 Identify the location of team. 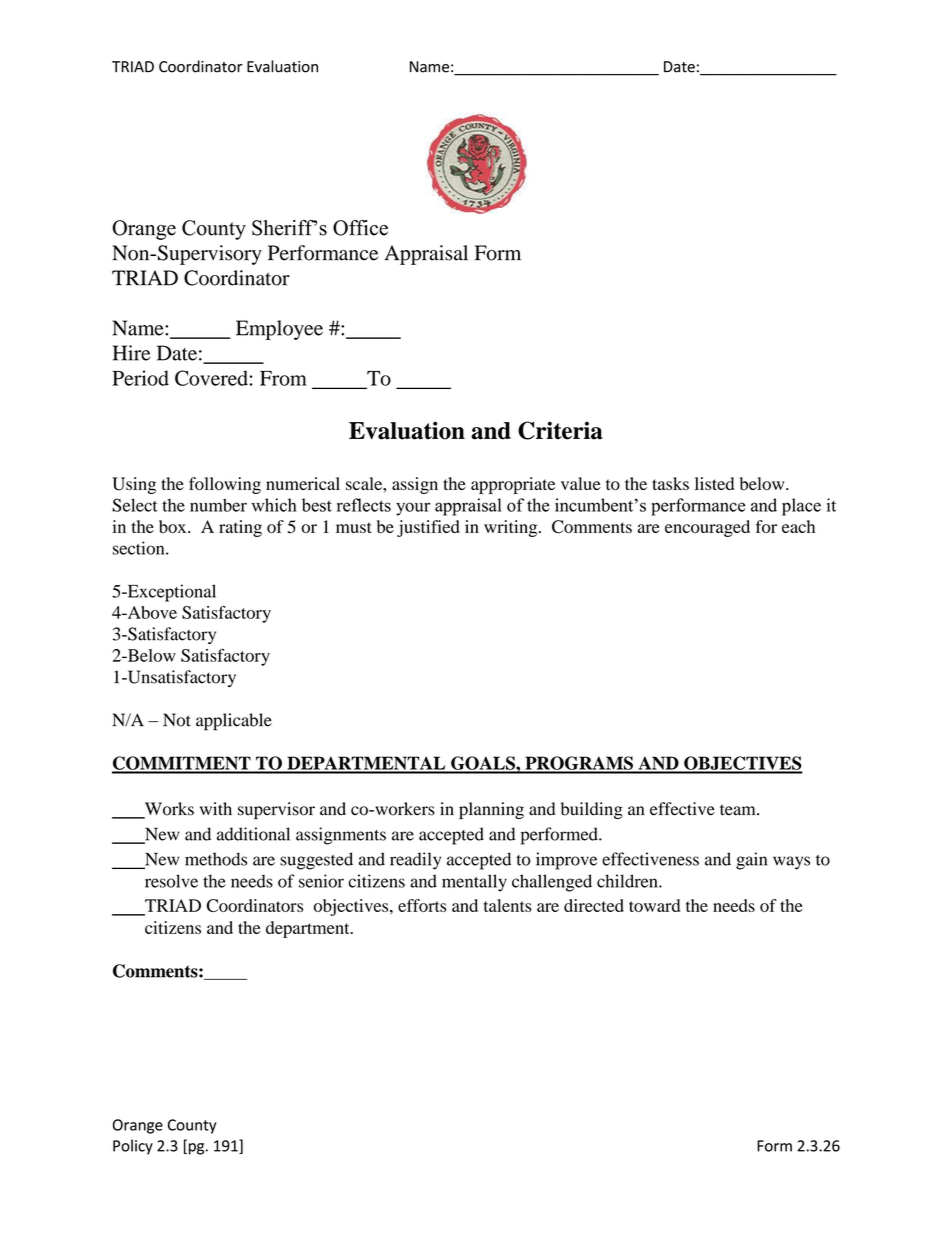
(739, 810).
